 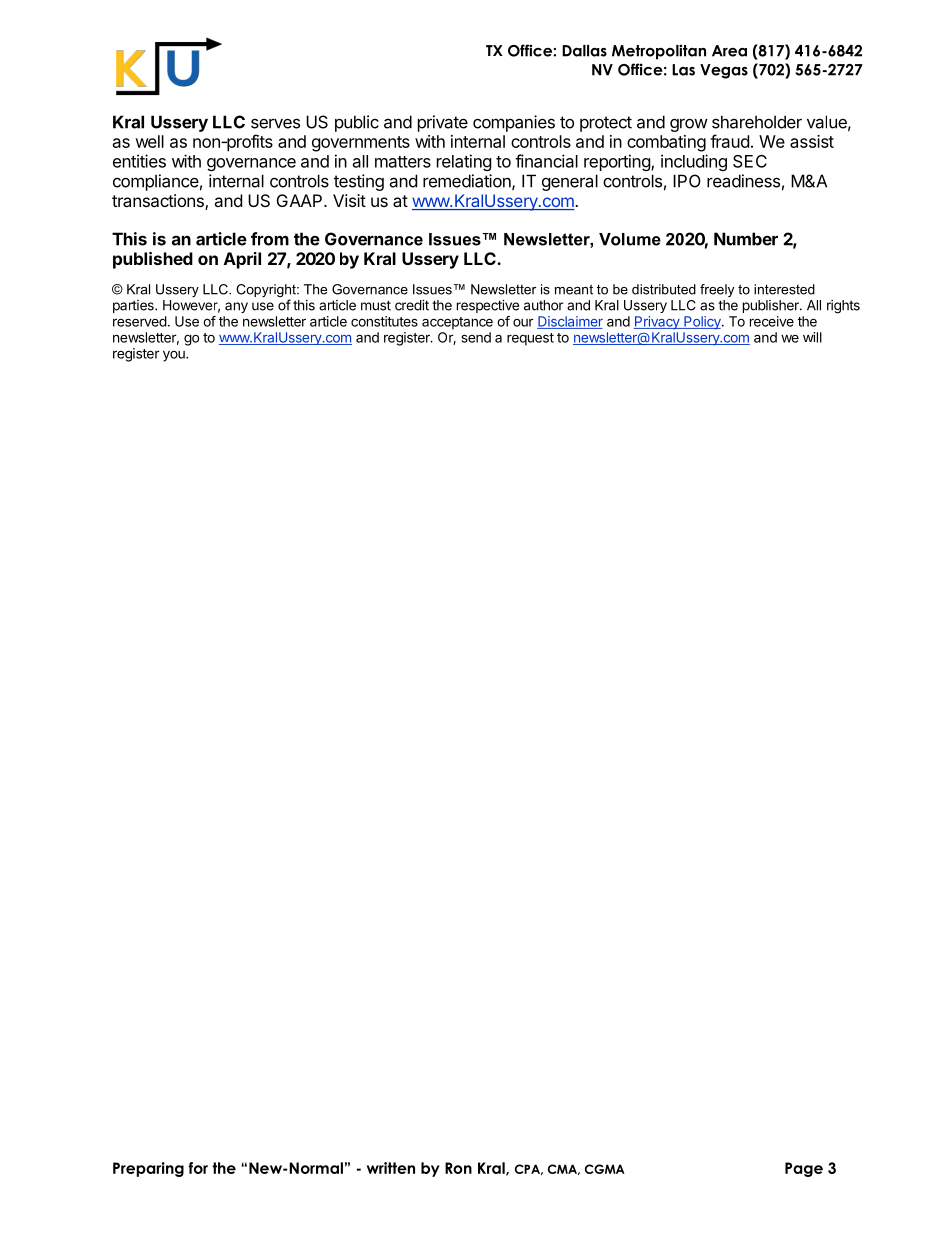 What do you see at coordinates (148, 1169) in the screenshot?
I see `Preparing` at bounding box center [148, 1169].
